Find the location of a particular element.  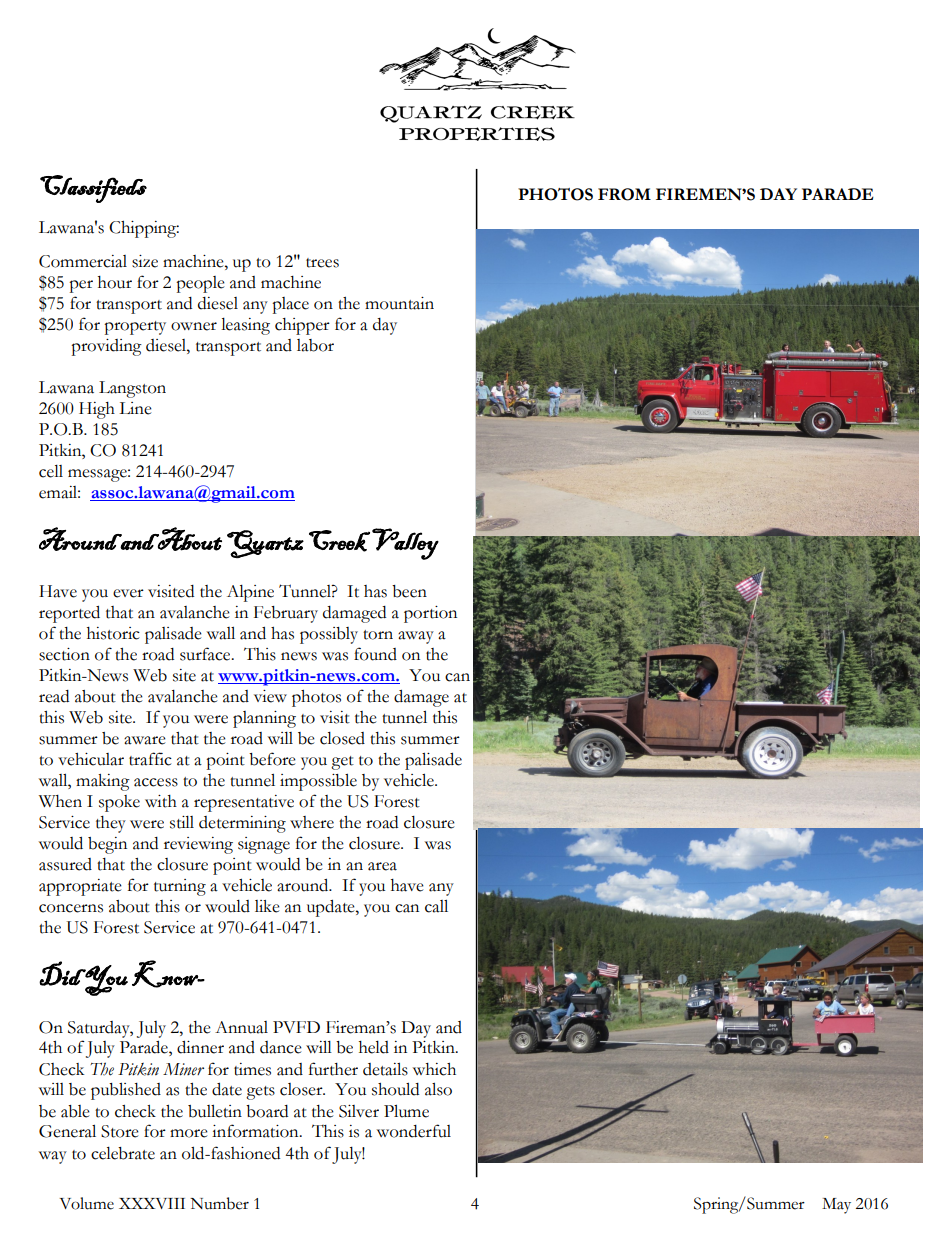

mountain is located at coordinates (399, 303).
